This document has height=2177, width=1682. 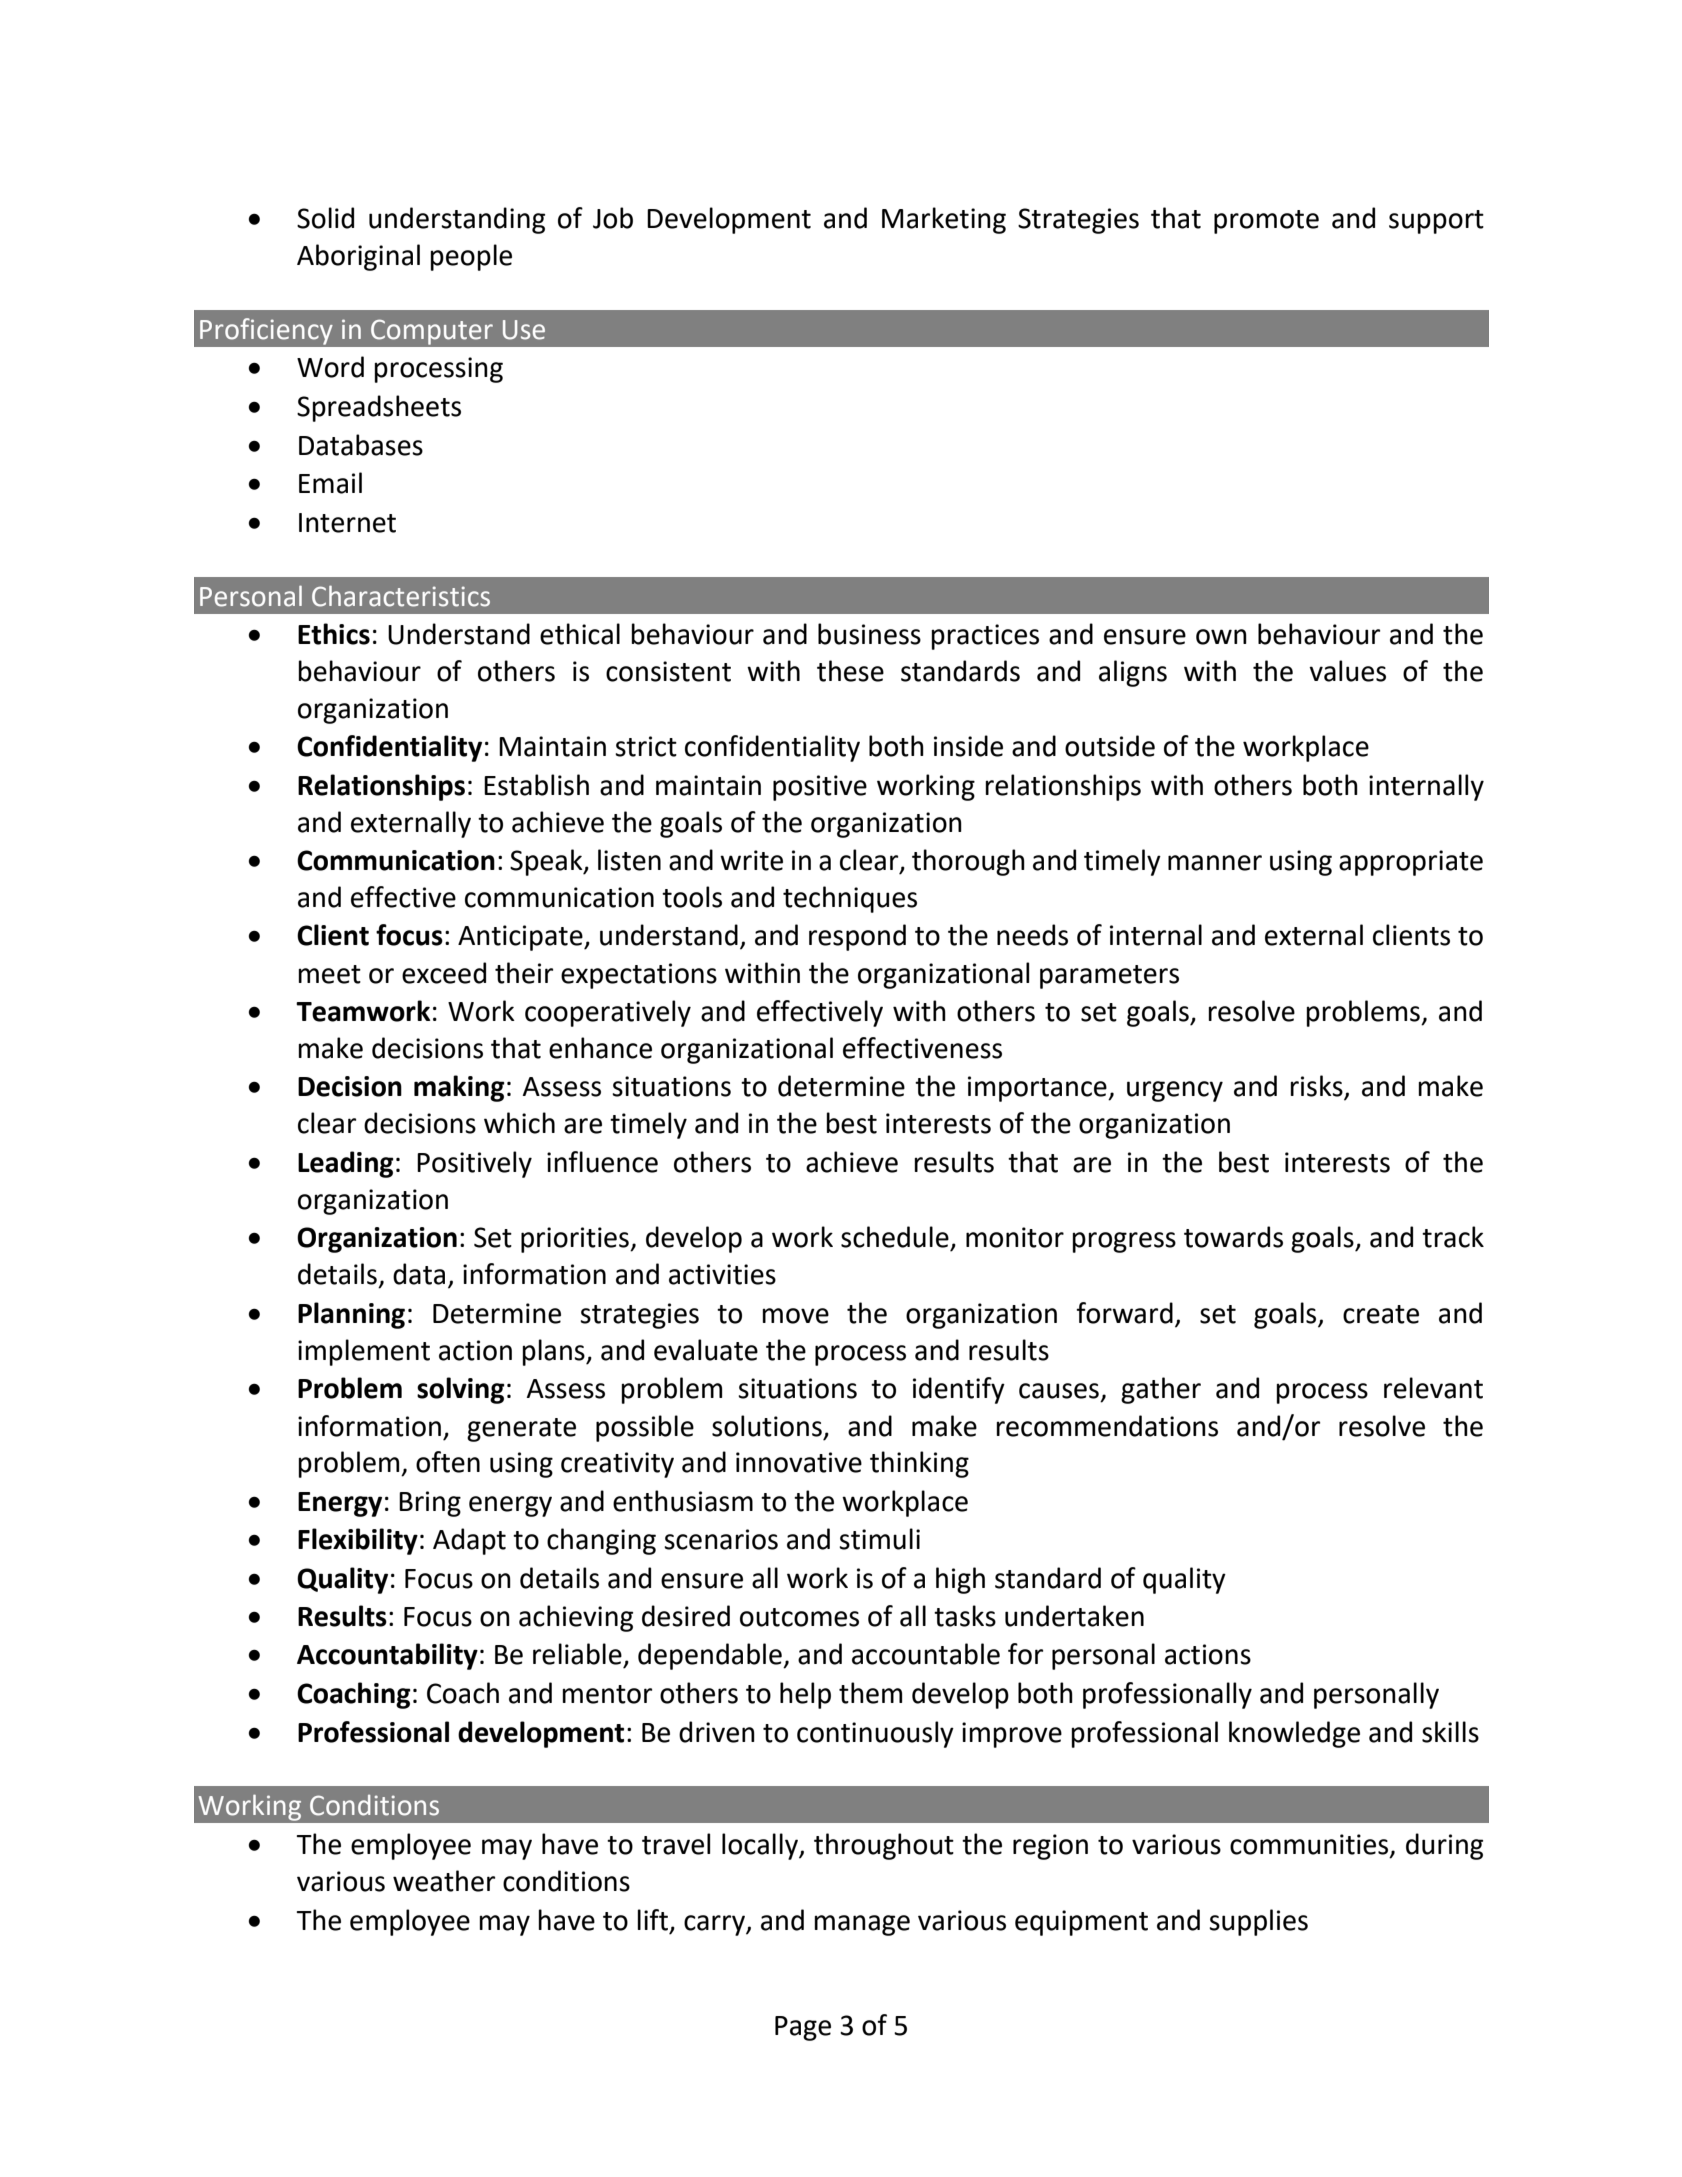 I want to click on supplies, so click(x=1258, y=1922).
